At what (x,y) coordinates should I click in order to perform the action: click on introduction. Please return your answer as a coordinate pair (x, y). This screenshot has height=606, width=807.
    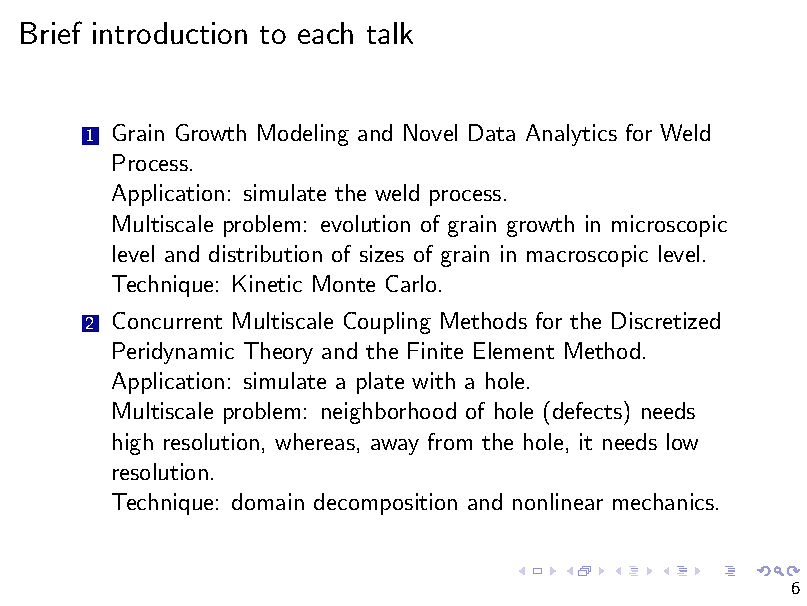
    Looking at the image, I should click on (170, 33).
